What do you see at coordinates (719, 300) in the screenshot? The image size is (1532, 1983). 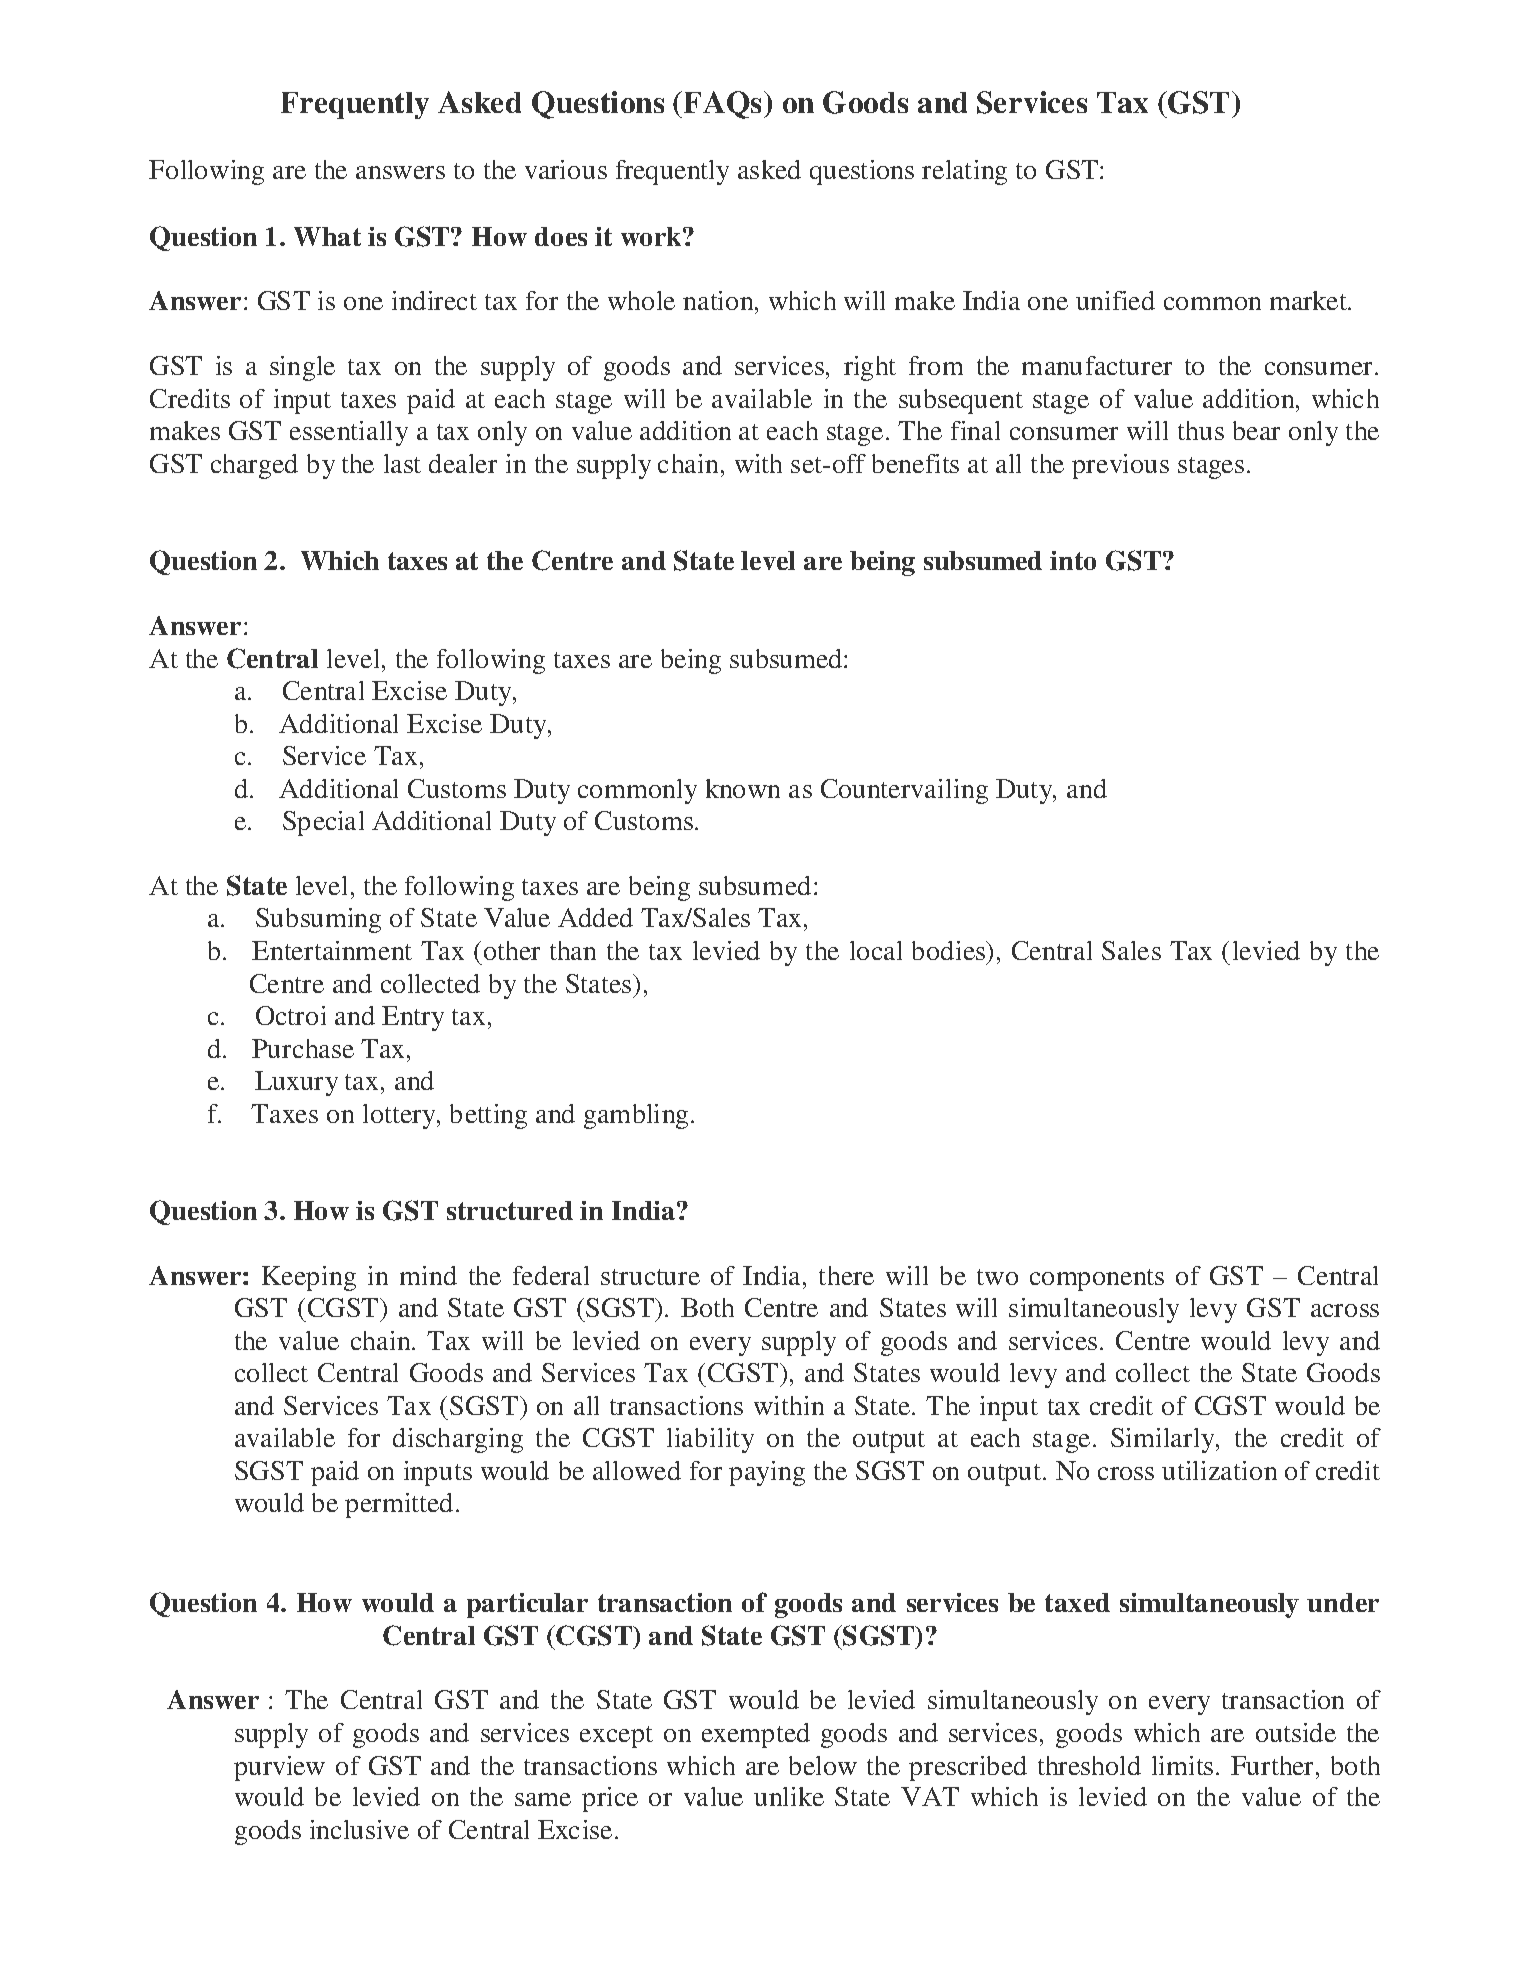 I see `nation` at bounding box center [719, 300].
